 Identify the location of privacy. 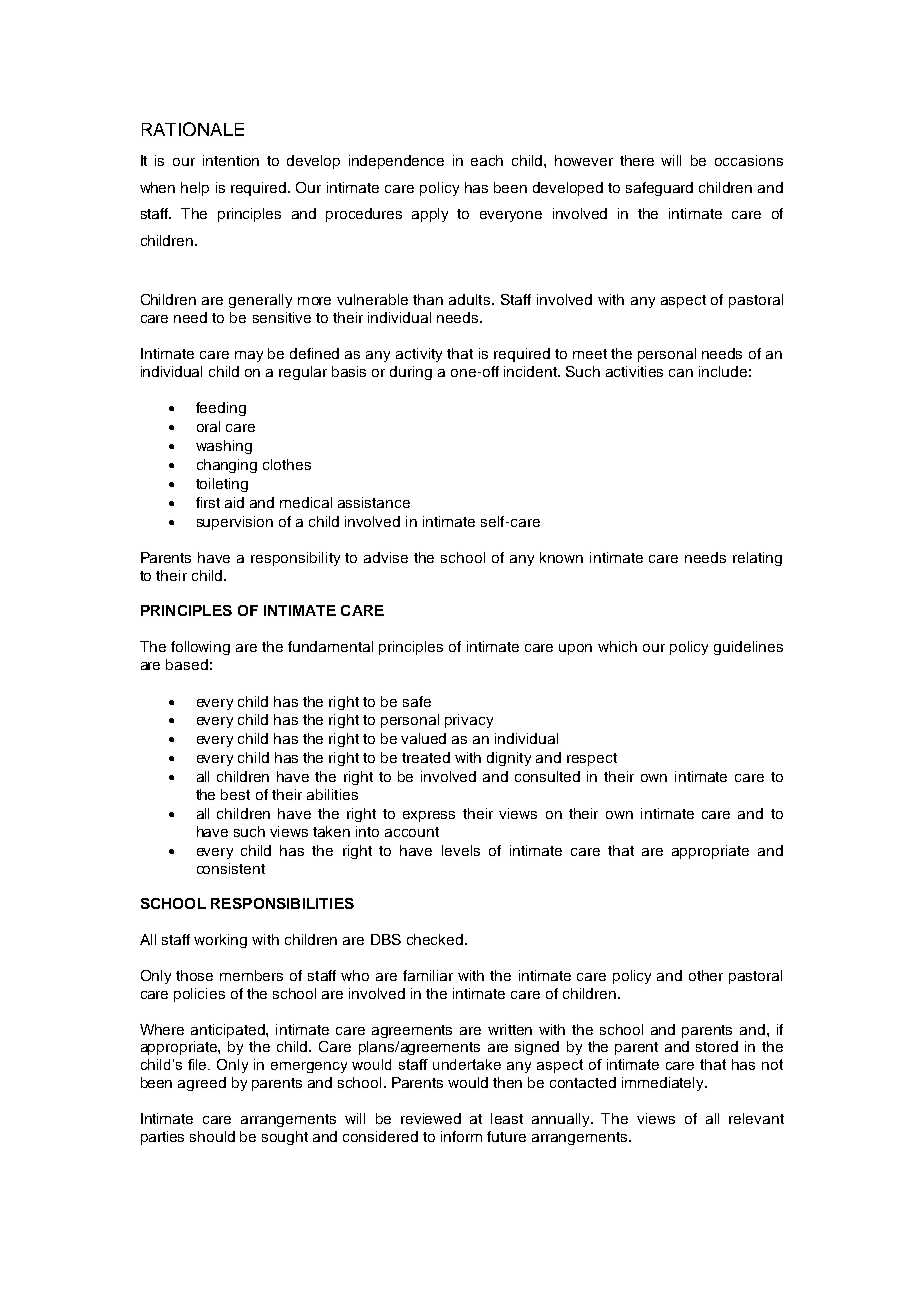
(469, 721).
